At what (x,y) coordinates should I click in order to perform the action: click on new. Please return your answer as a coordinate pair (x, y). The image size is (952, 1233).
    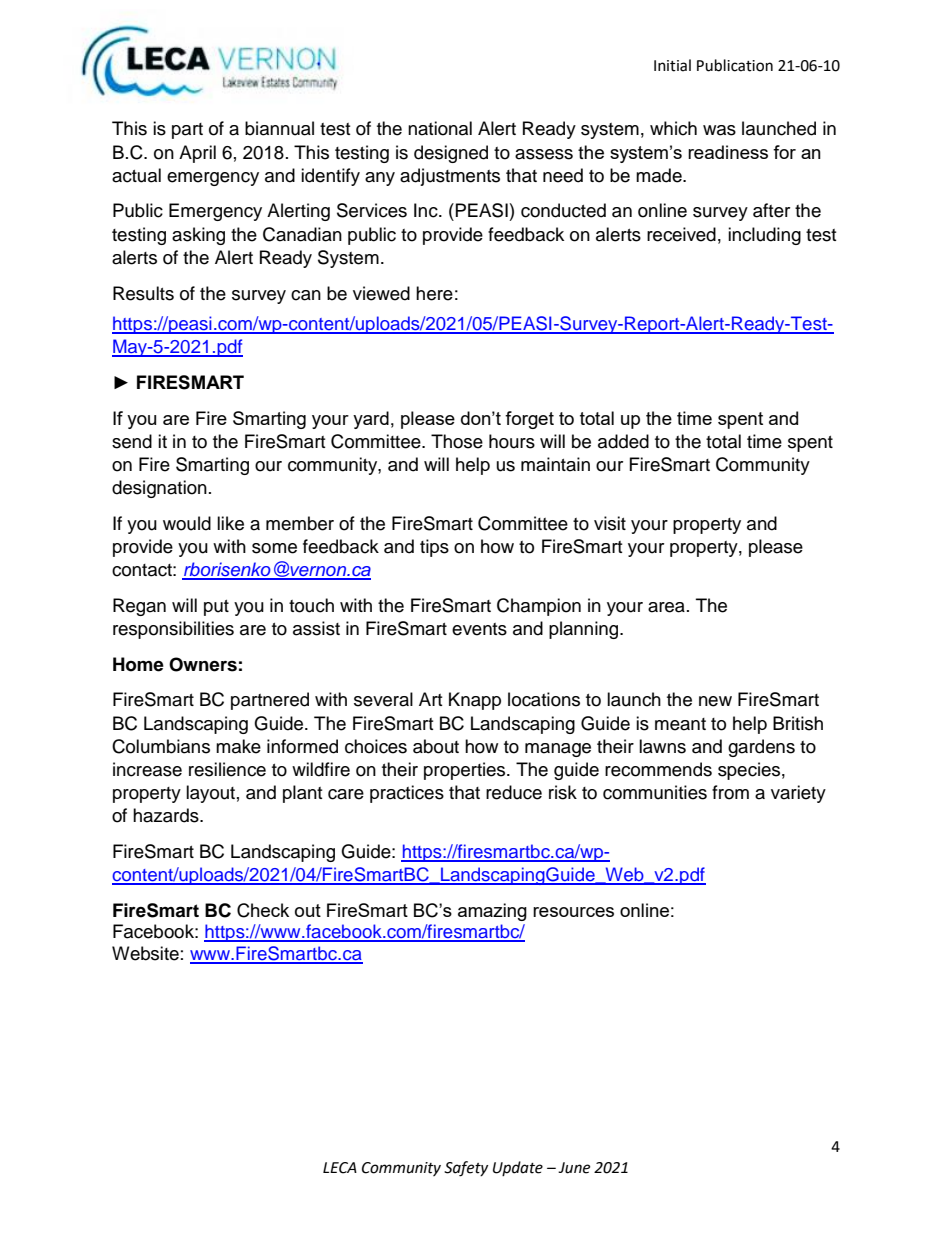
    Looking at the image, I should click on (715, 701).
